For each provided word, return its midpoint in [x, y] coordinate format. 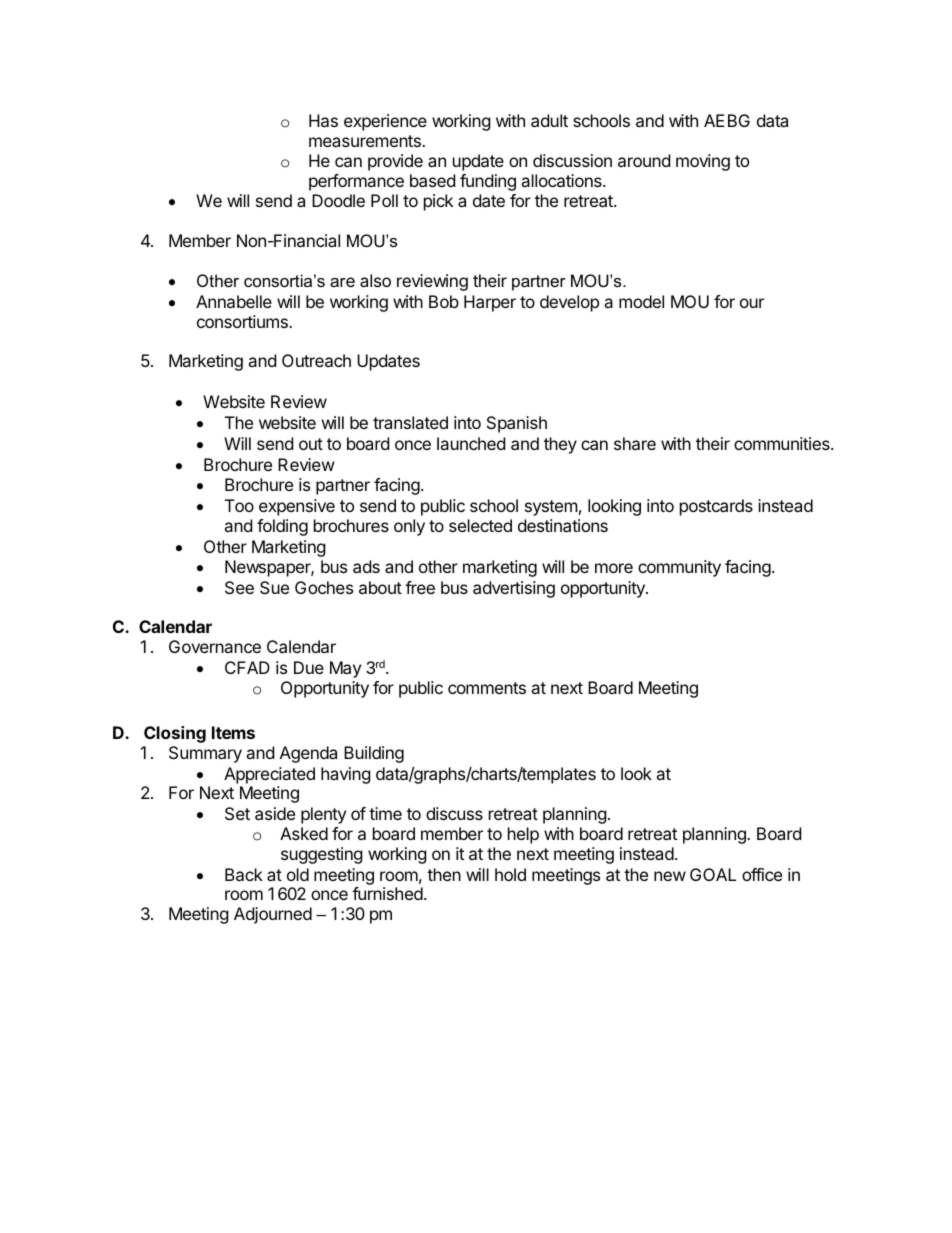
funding [488, 182]
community [679, 568]
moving [703, 162]
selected [480, 525]
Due [309, 667]
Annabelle [234, 301]
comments [487, 688]
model [641, 301]
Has [323, 120]
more [614, 568]
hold [510, 874]
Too [239, 505]
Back [244, 874]
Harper [490, 303]
